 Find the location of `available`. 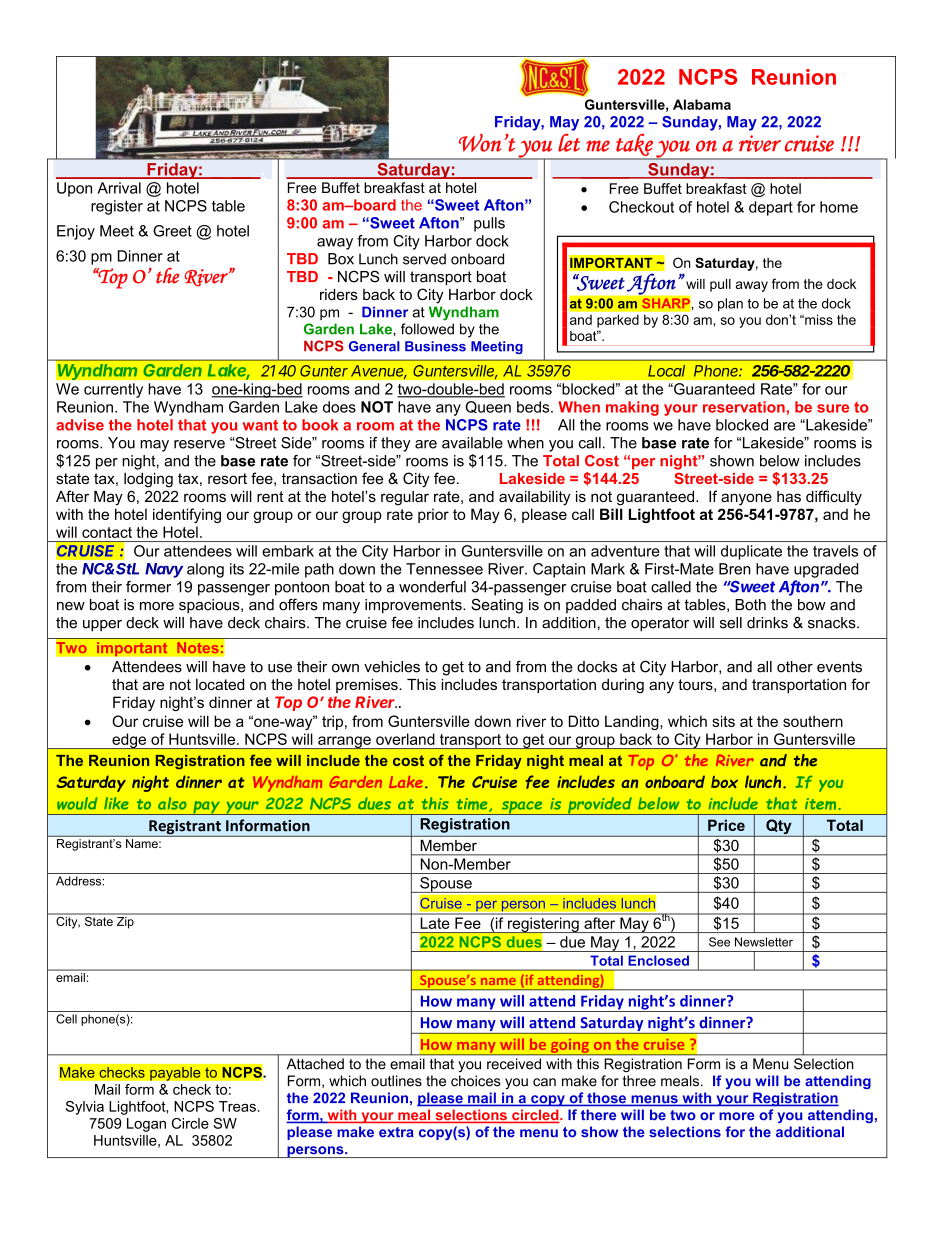

available is located at coordinates (472, 443).
